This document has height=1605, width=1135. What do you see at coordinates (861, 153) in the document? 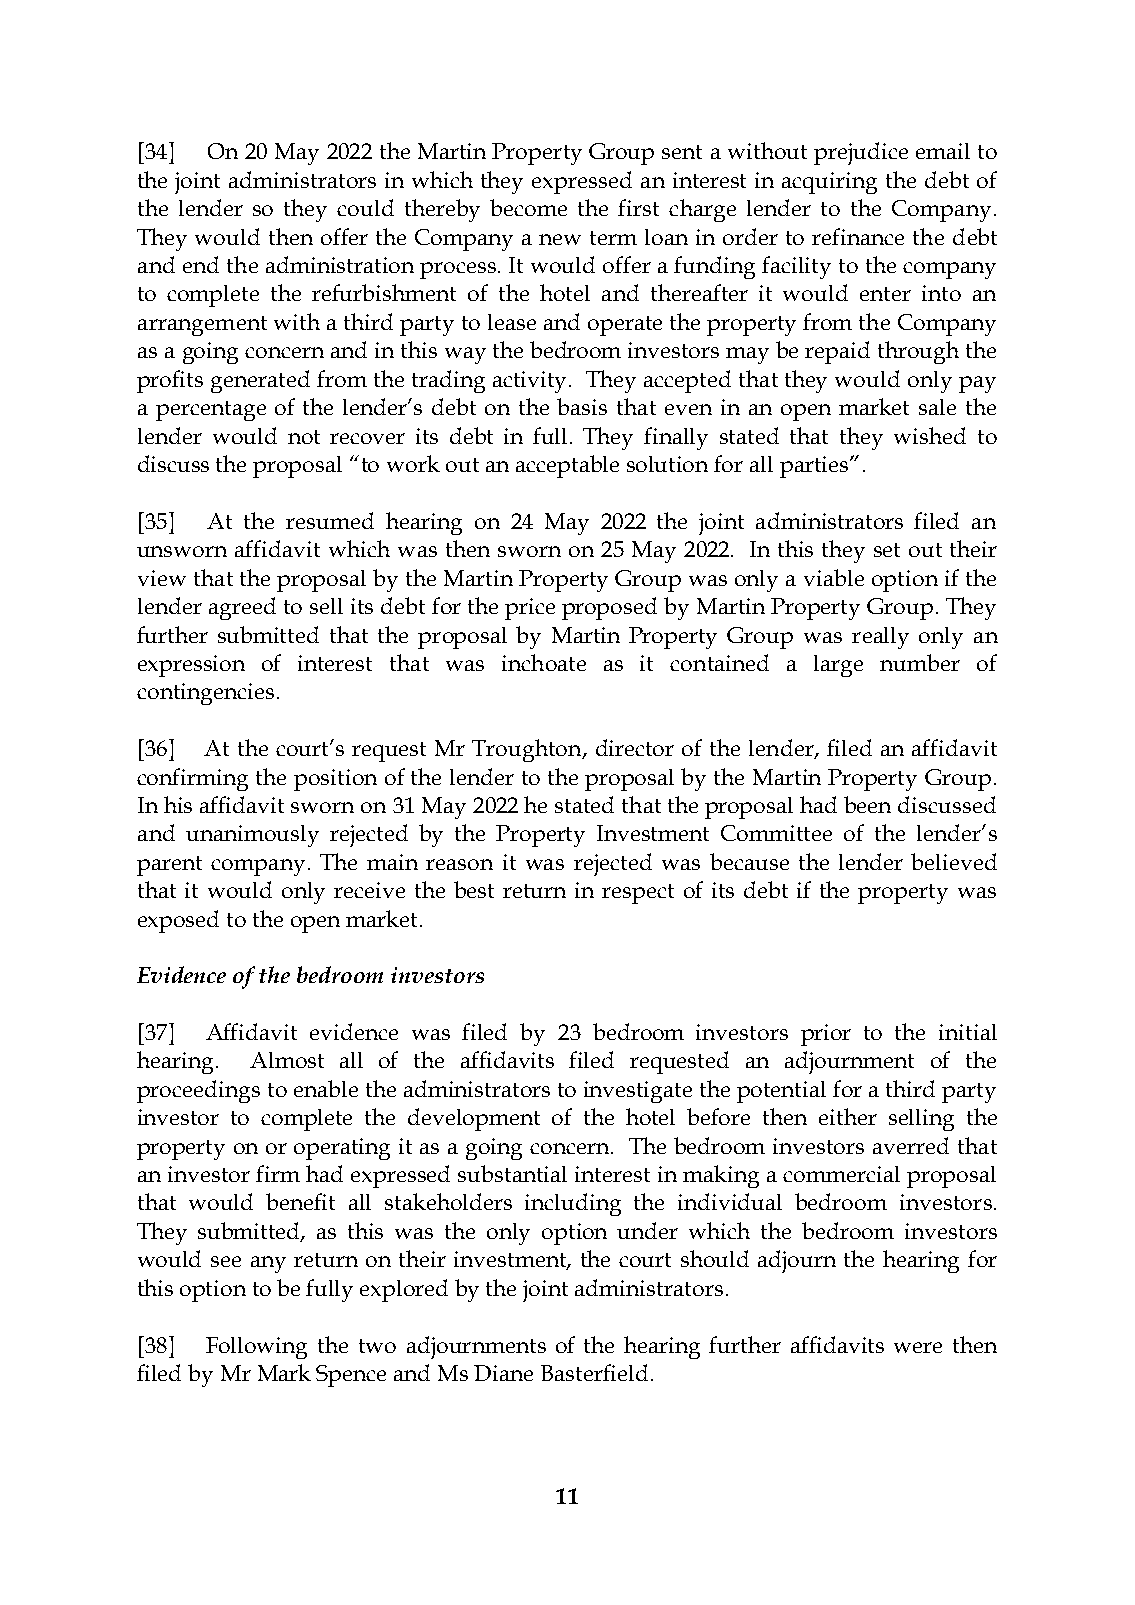
I see `prejudice` at bounding box center [861, 153].
